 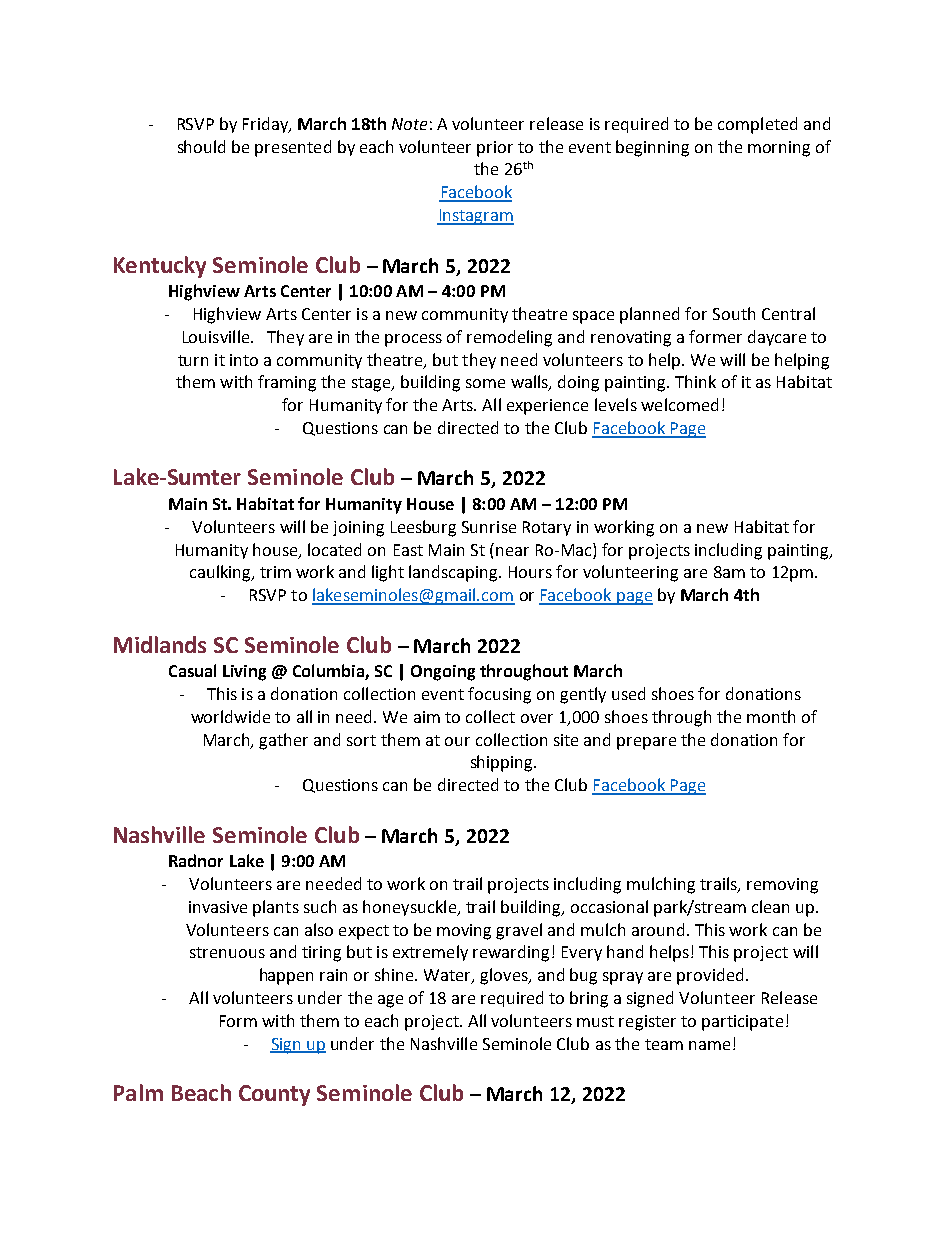 What do you see at coordinates (274, 1095) in the document?
I see `County` at bounding box center [274, 1095].
